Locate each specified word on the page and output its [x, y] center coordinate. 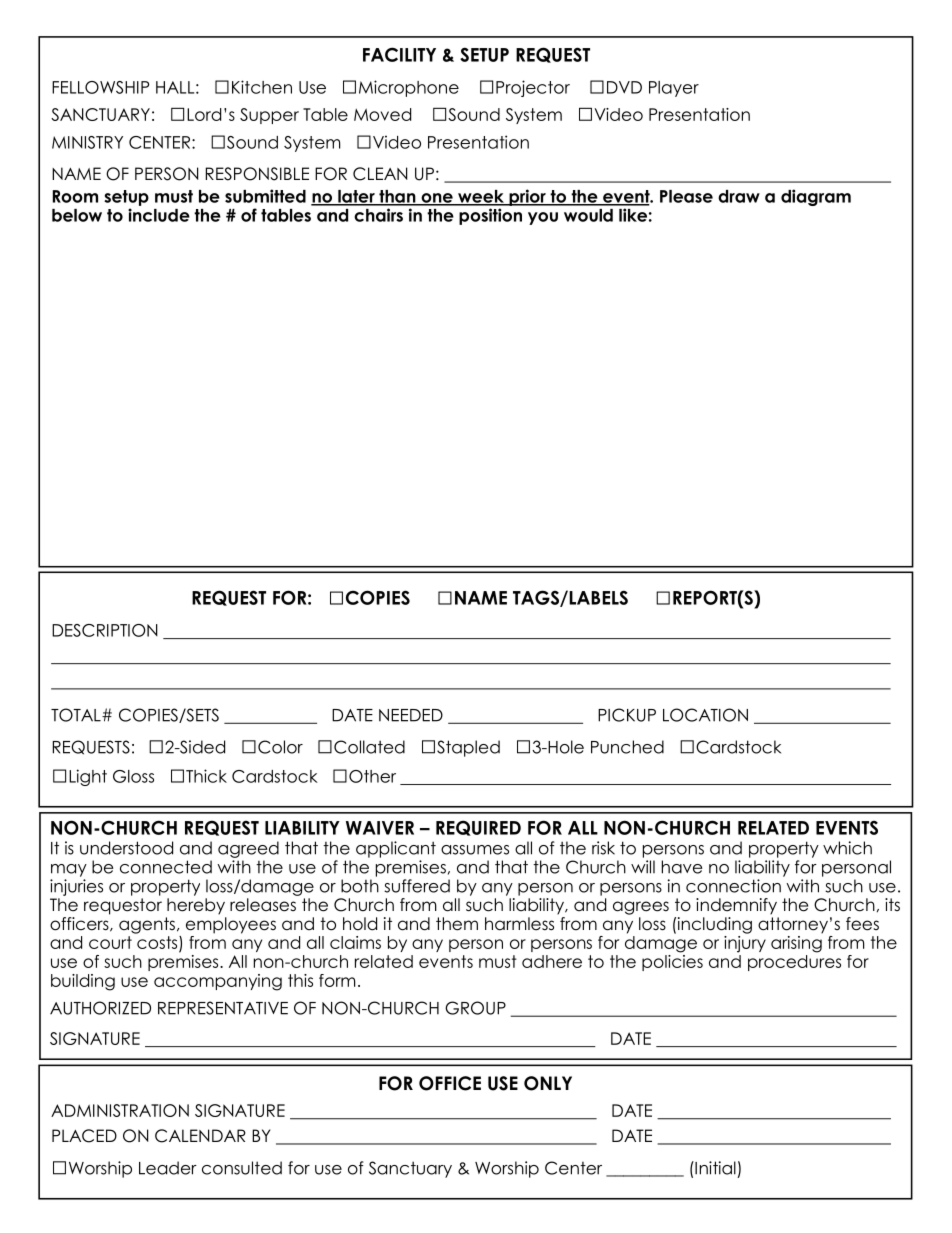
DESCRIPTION [105, 630]
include [159, 215]
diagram [816, 197]
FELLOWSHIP [100, 87]
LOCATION [705, 715]
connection [733, 886]
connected [166, 867]
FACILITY [399, 54]
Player [674, 89]
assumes [475, 850]
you [543, 218]
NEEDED [411, 715]
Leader [168, 1168]
